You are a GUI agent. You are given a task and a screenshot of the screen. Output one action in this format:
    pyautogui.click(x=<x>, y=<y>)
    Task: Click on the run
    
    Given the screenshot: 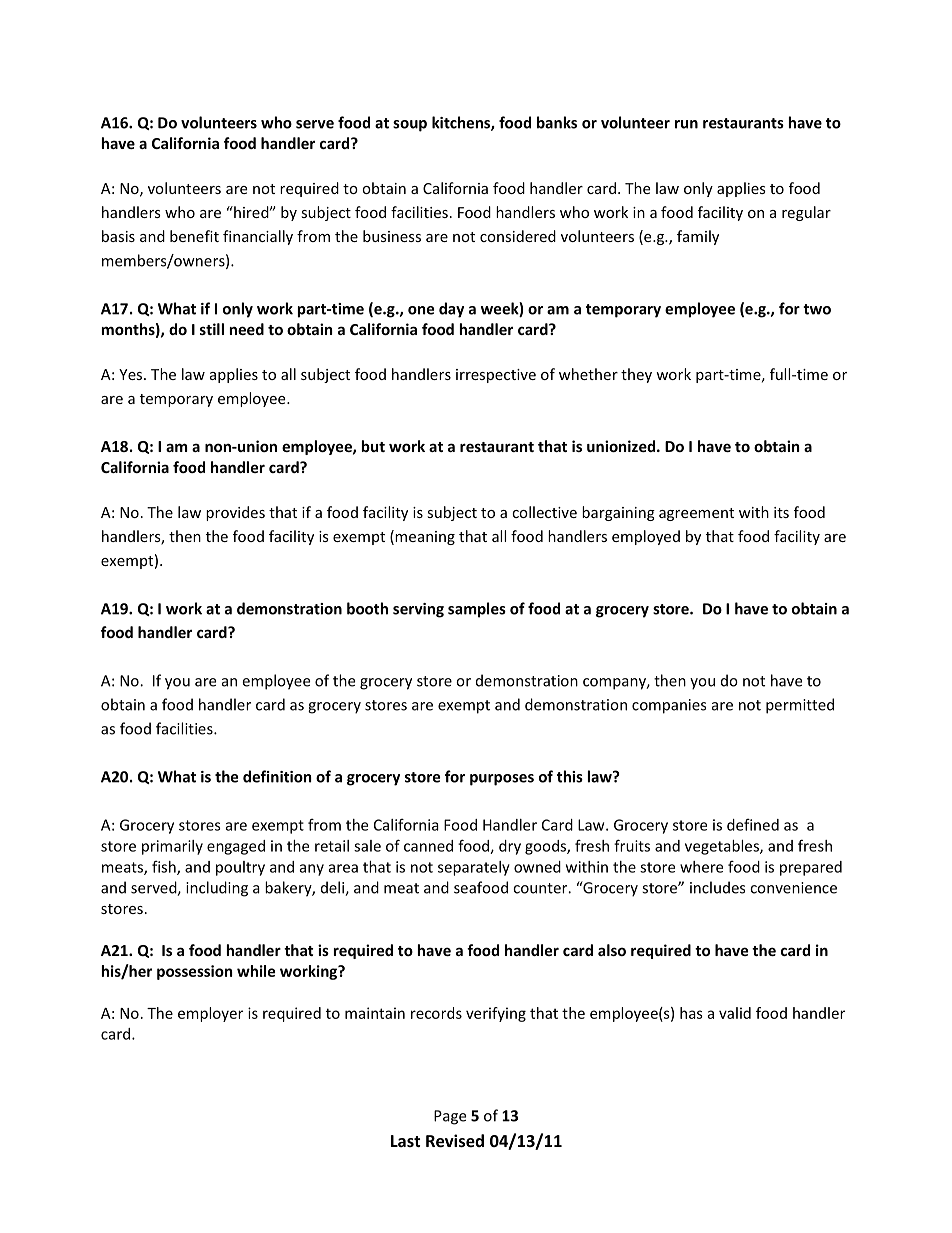 What is the action you would take?
    pyautogui.click(x=686, y=124)
